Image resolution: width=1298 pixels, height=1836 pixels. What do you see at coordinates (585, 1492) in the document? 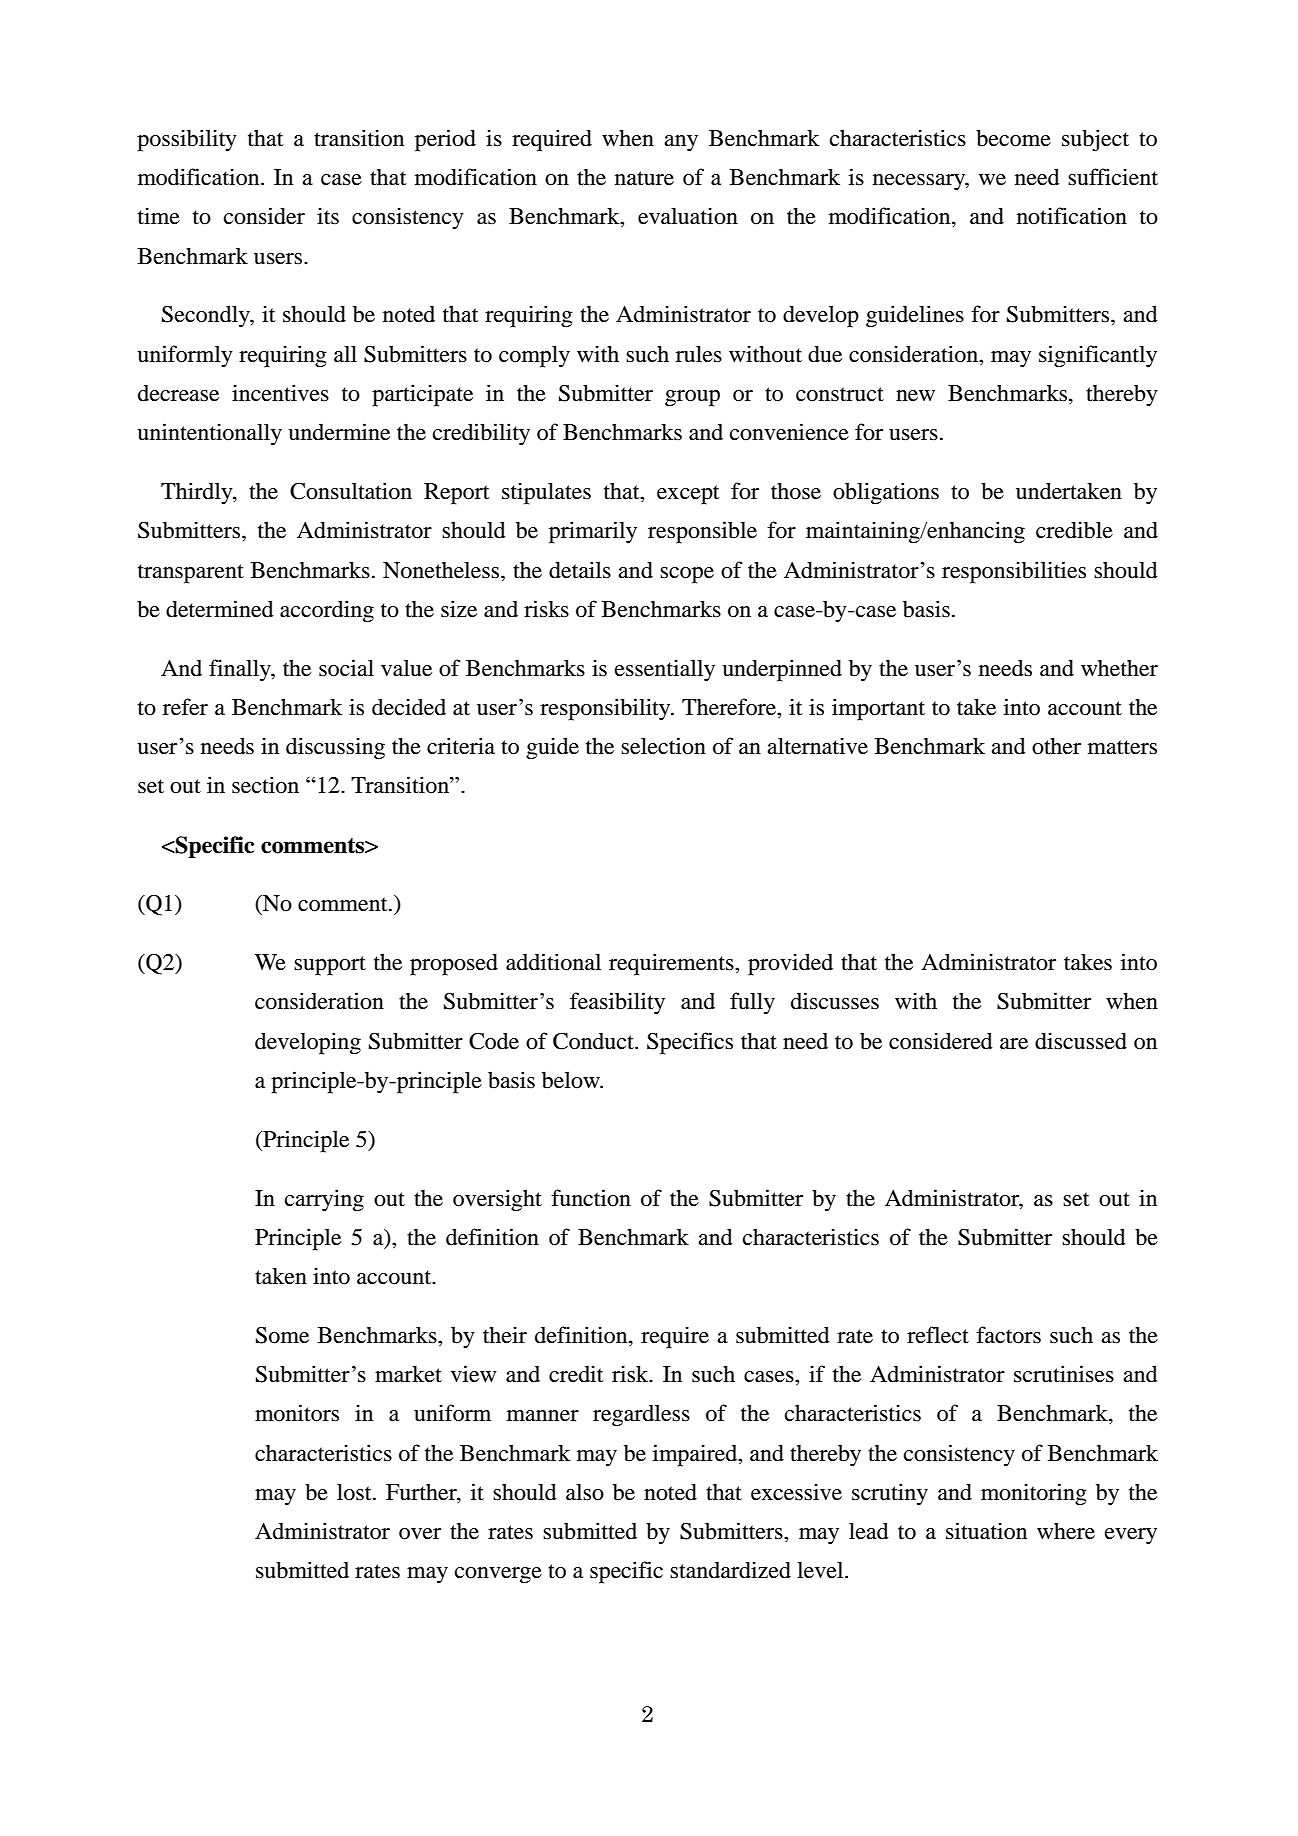
I see `also` at bounding box center [585, 1492].
